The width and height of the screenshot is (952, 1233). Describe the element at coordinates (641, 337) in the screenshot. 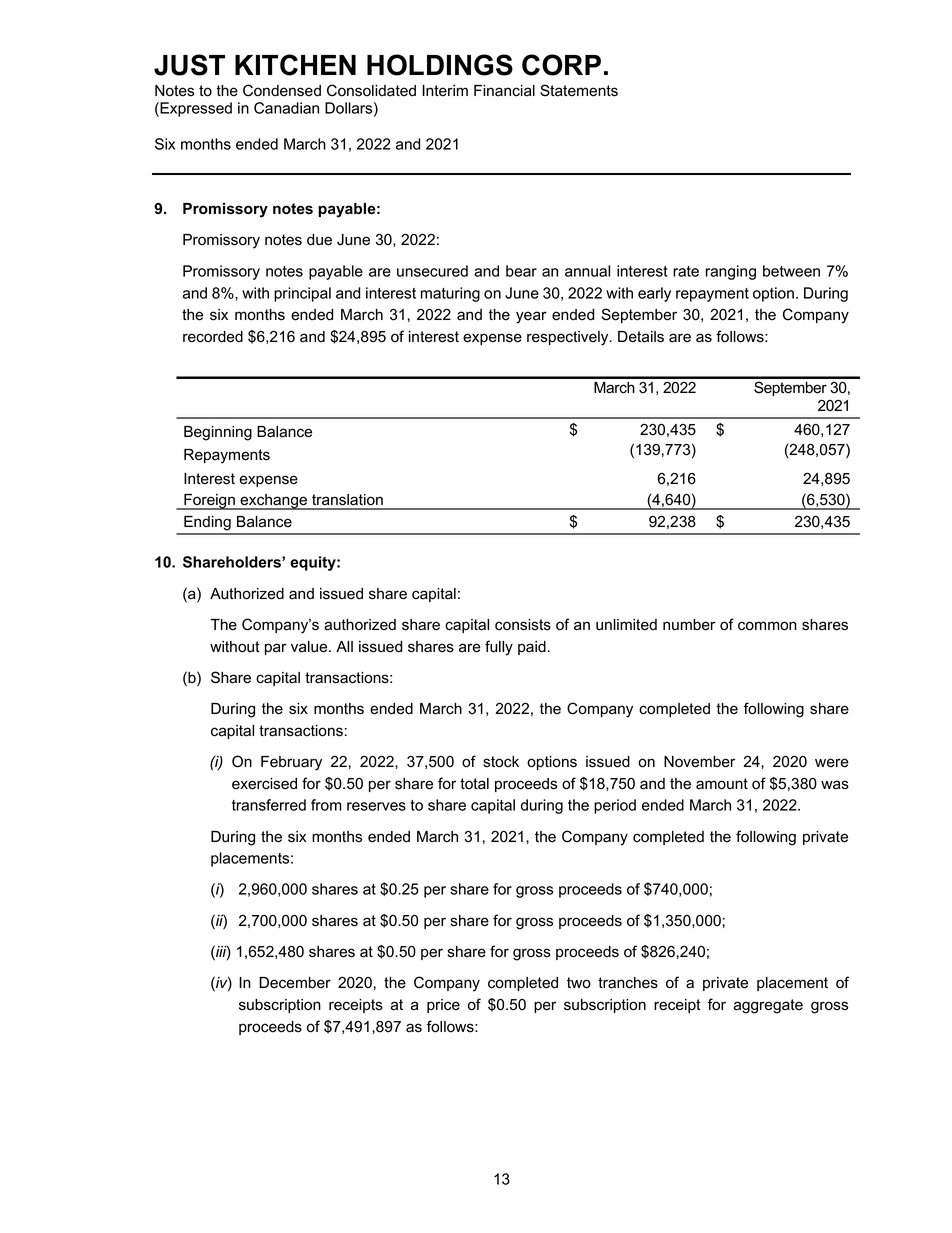

I see `Details` at that location.
